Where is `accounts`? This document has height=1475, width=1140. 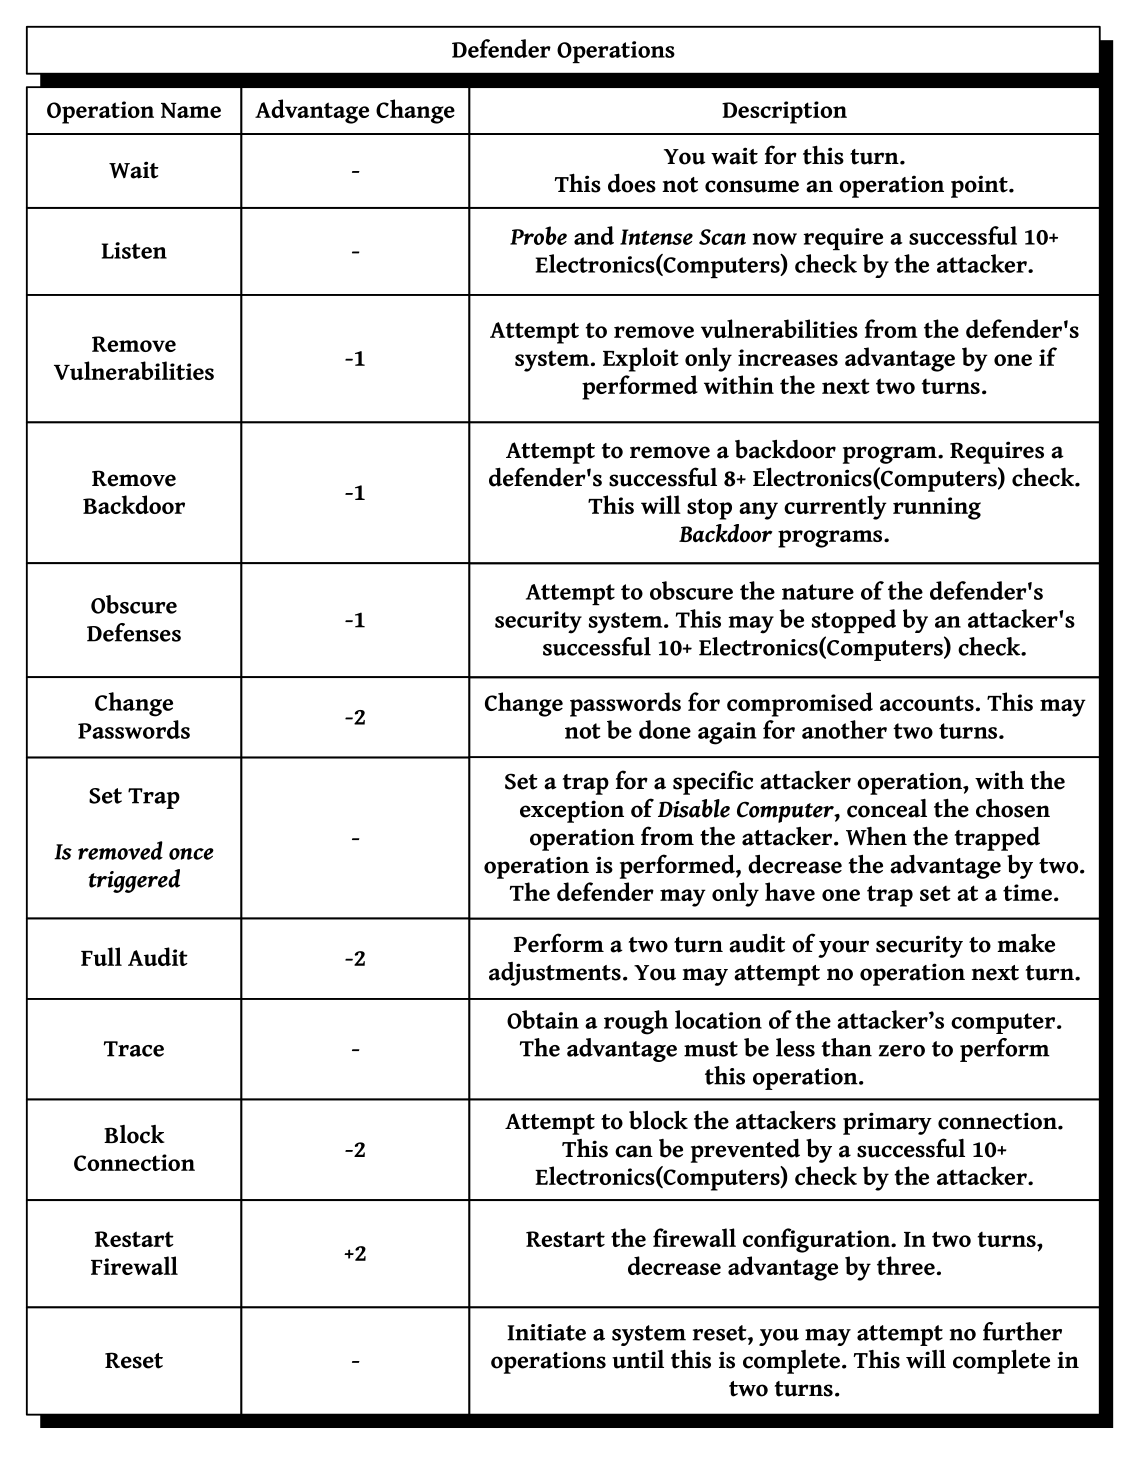
accounts is located at coordinates (927, 703).
